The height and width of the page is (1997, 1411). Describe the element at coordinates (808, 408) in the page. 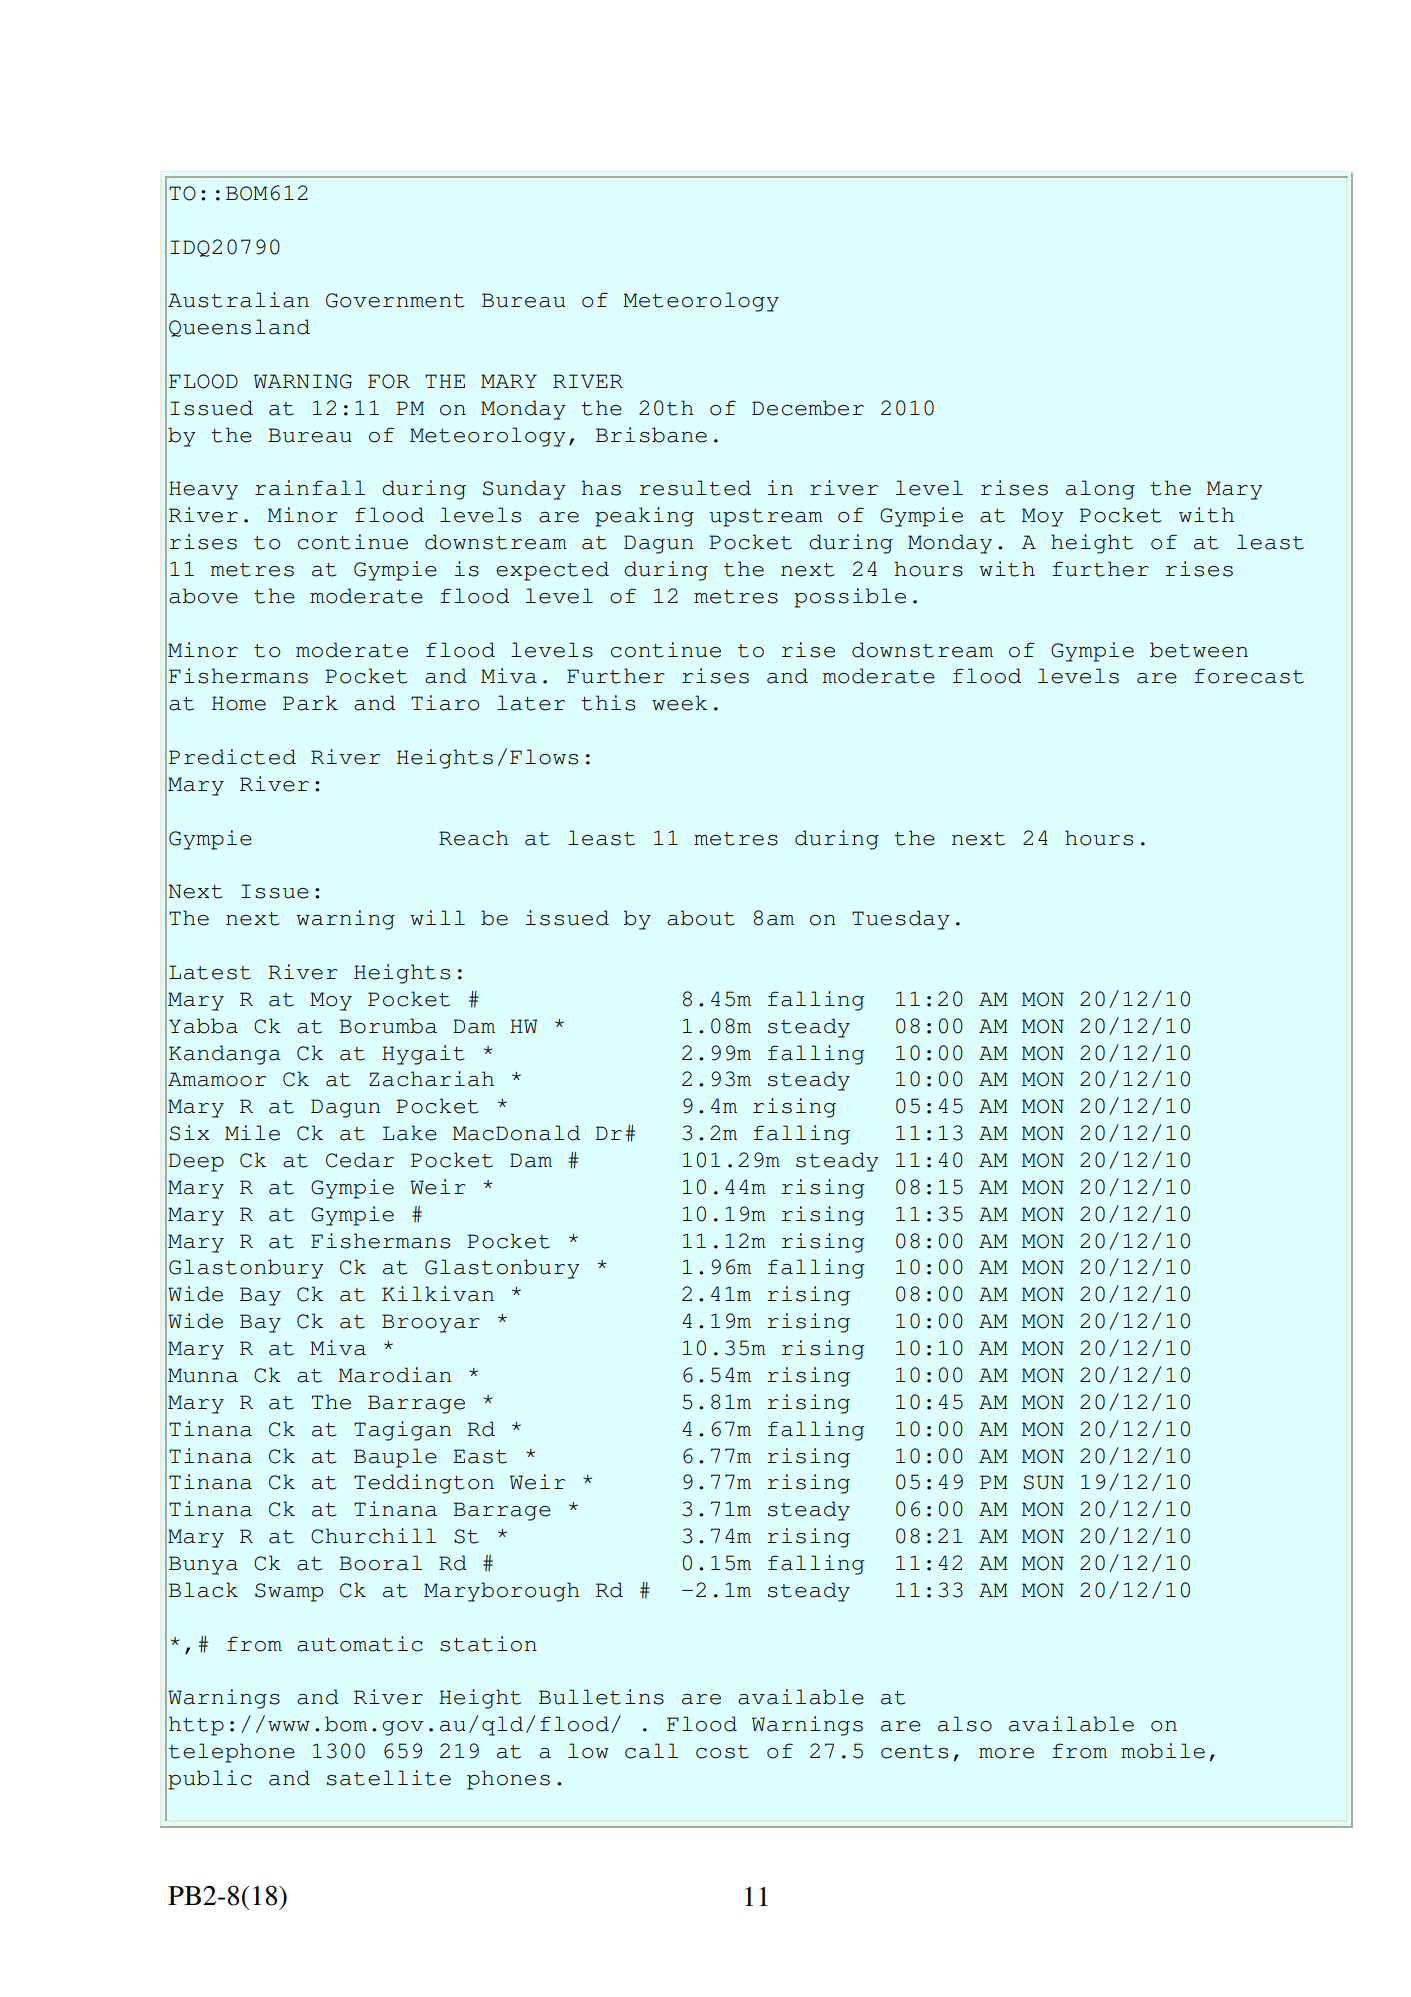

I see `December` at that location.
